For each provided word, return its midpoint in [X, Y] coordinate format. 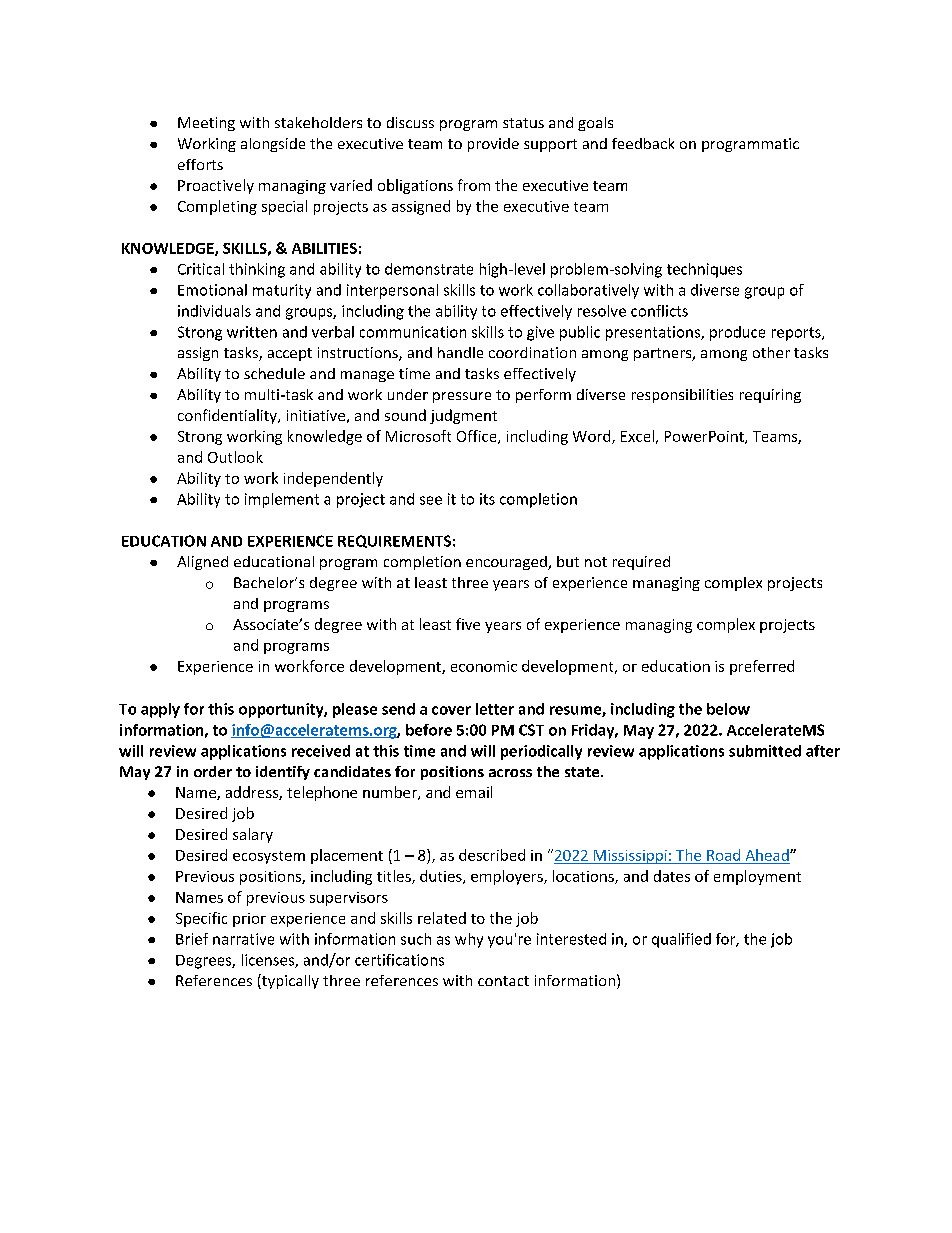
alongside [273, 145]
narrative [243, 939]
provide [493, 145]
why [469, 940]
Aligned [202, 563]
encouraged [507, 563]
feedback [643, 143]
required [641, 563]
